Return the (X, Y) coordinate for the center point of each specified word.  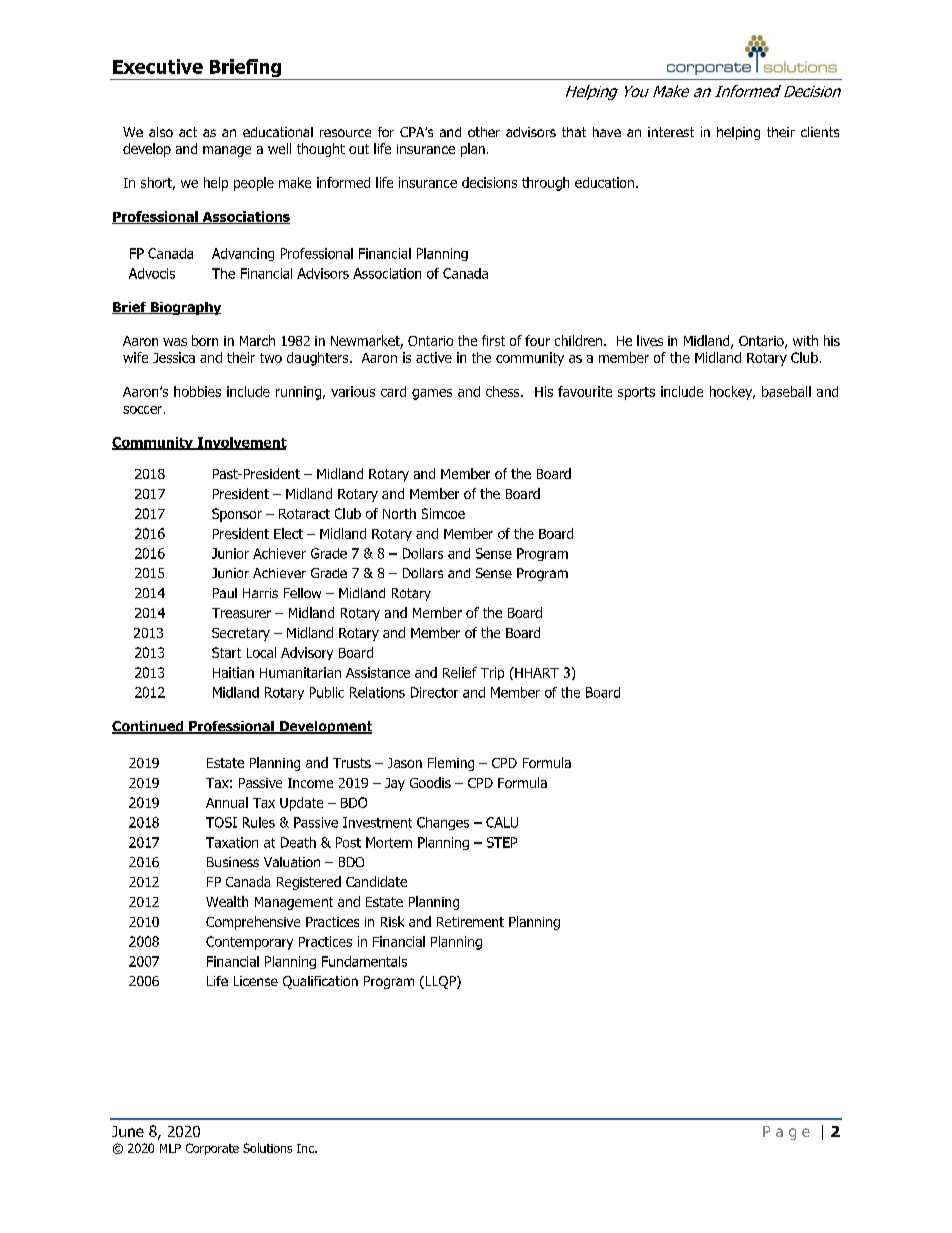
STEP (502, 842)
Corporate (212, 1149)
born (205, 340)
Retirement (470, 922)
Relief (460, 672)
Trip (492, 673)
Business (233, 862)
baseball (786, 391)
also (161, 132)
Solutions (267, 1148)
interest (671, 132)
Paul (225, 593)
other (484, 132)
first (493, 340)
